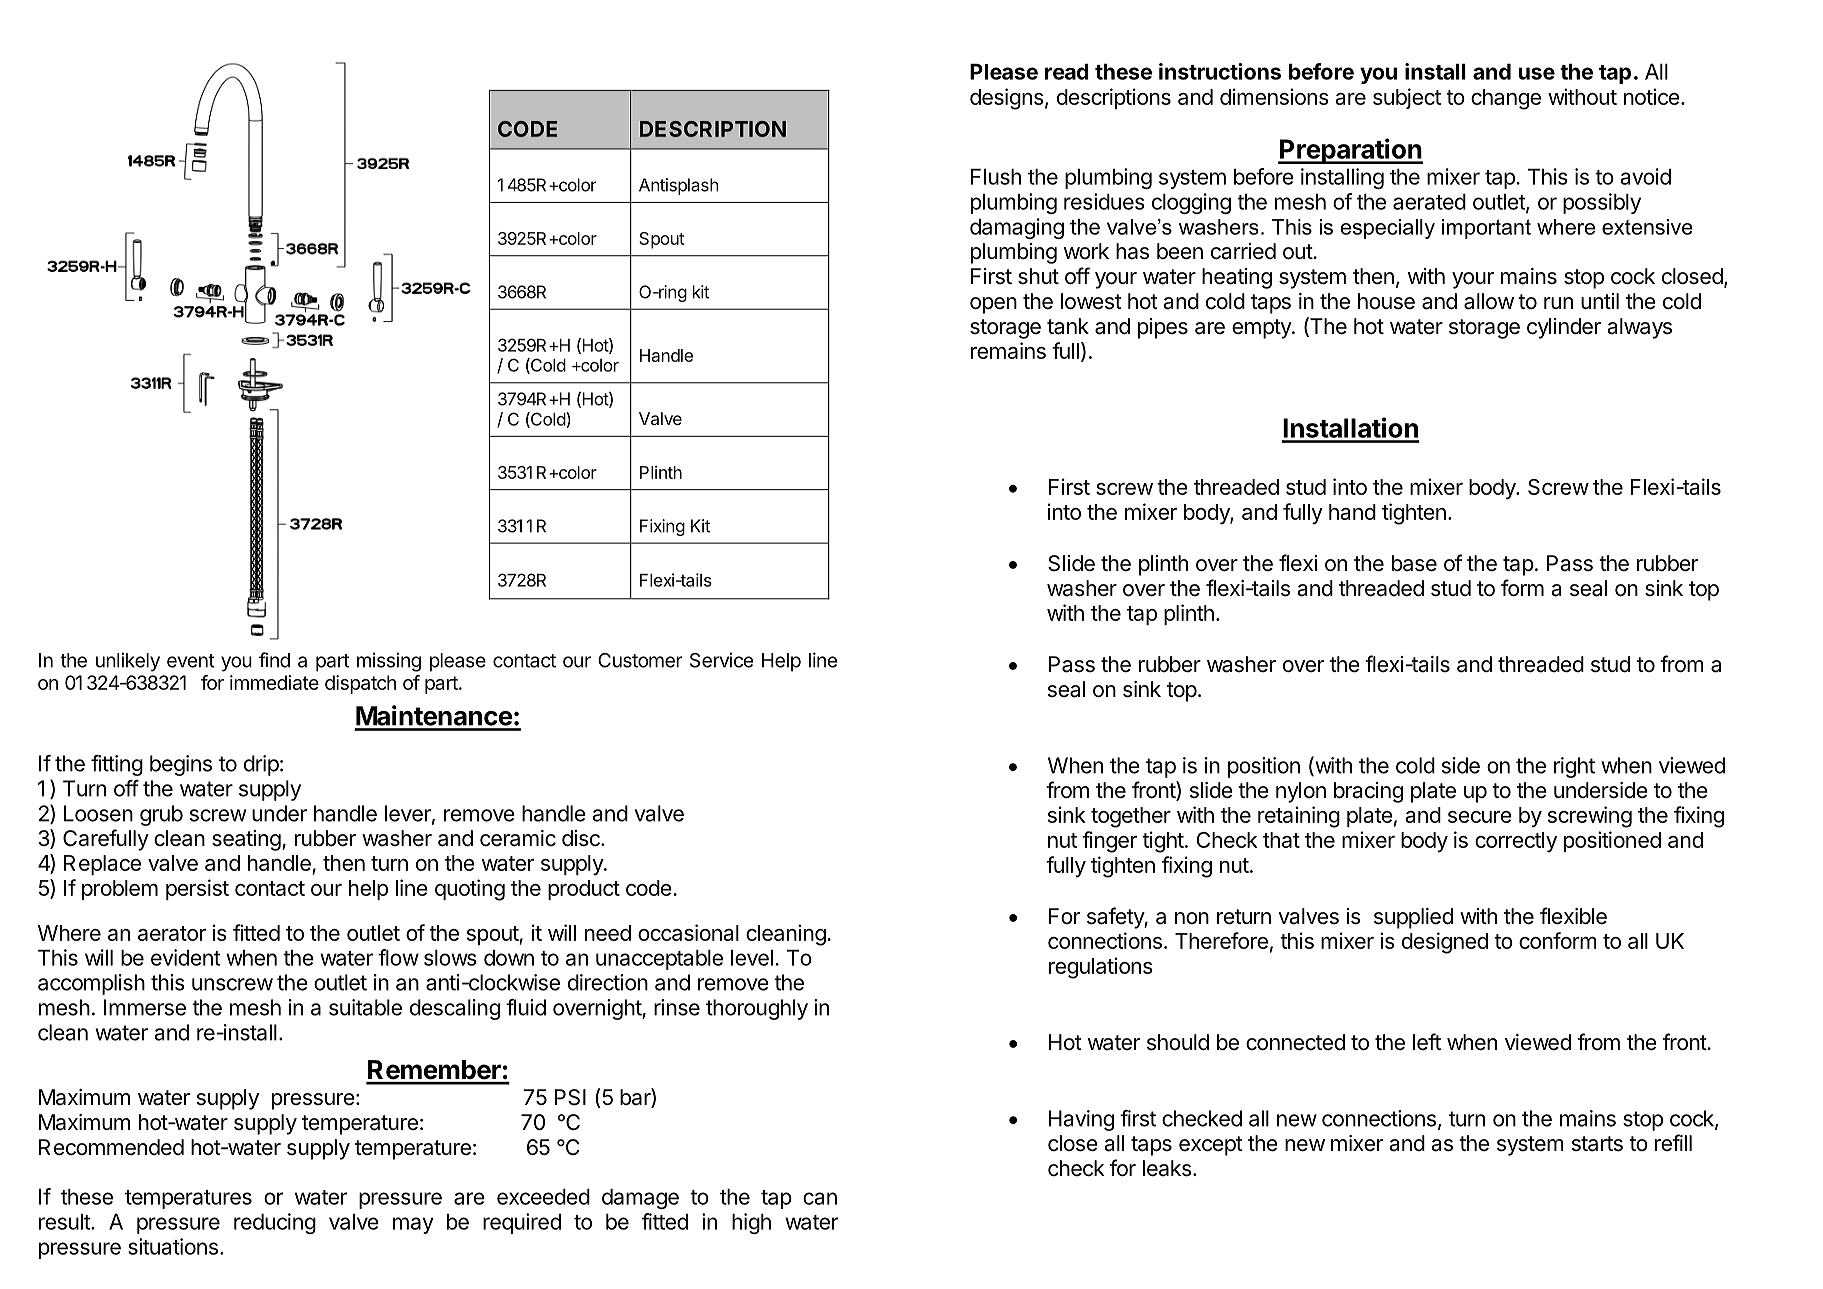 This screenshot has width=1823, height=1289. I want to click on base, so click(1414, 563).
